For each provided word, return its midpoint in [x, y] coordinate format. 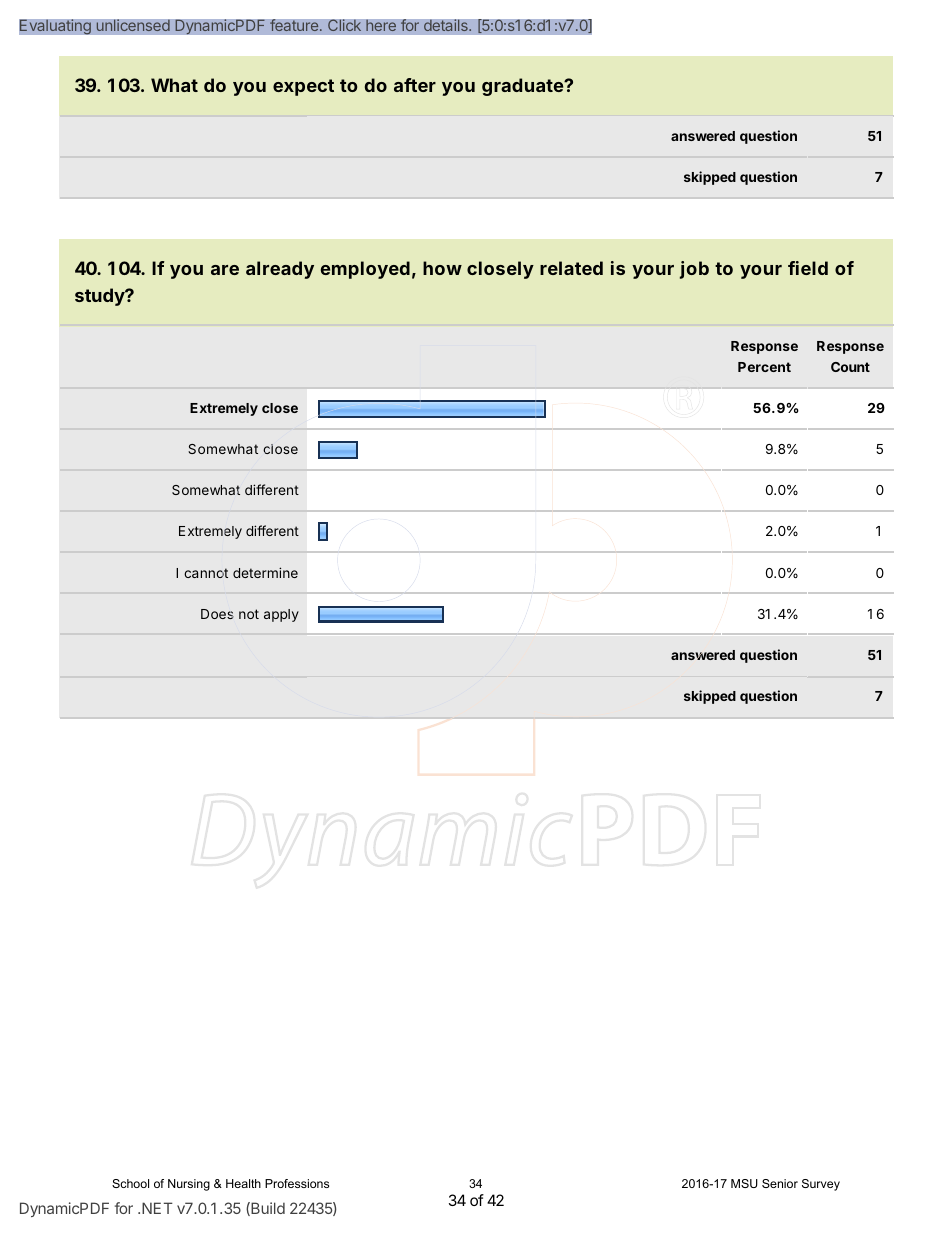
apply [281, 615]
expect [303, 87]
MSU [744, 1183]
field [808, 268]
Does [217, 614]
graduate [523, 87]
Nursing [189, 1185]
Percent [764, 367]
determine [265, 572]
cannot [206, 573]
